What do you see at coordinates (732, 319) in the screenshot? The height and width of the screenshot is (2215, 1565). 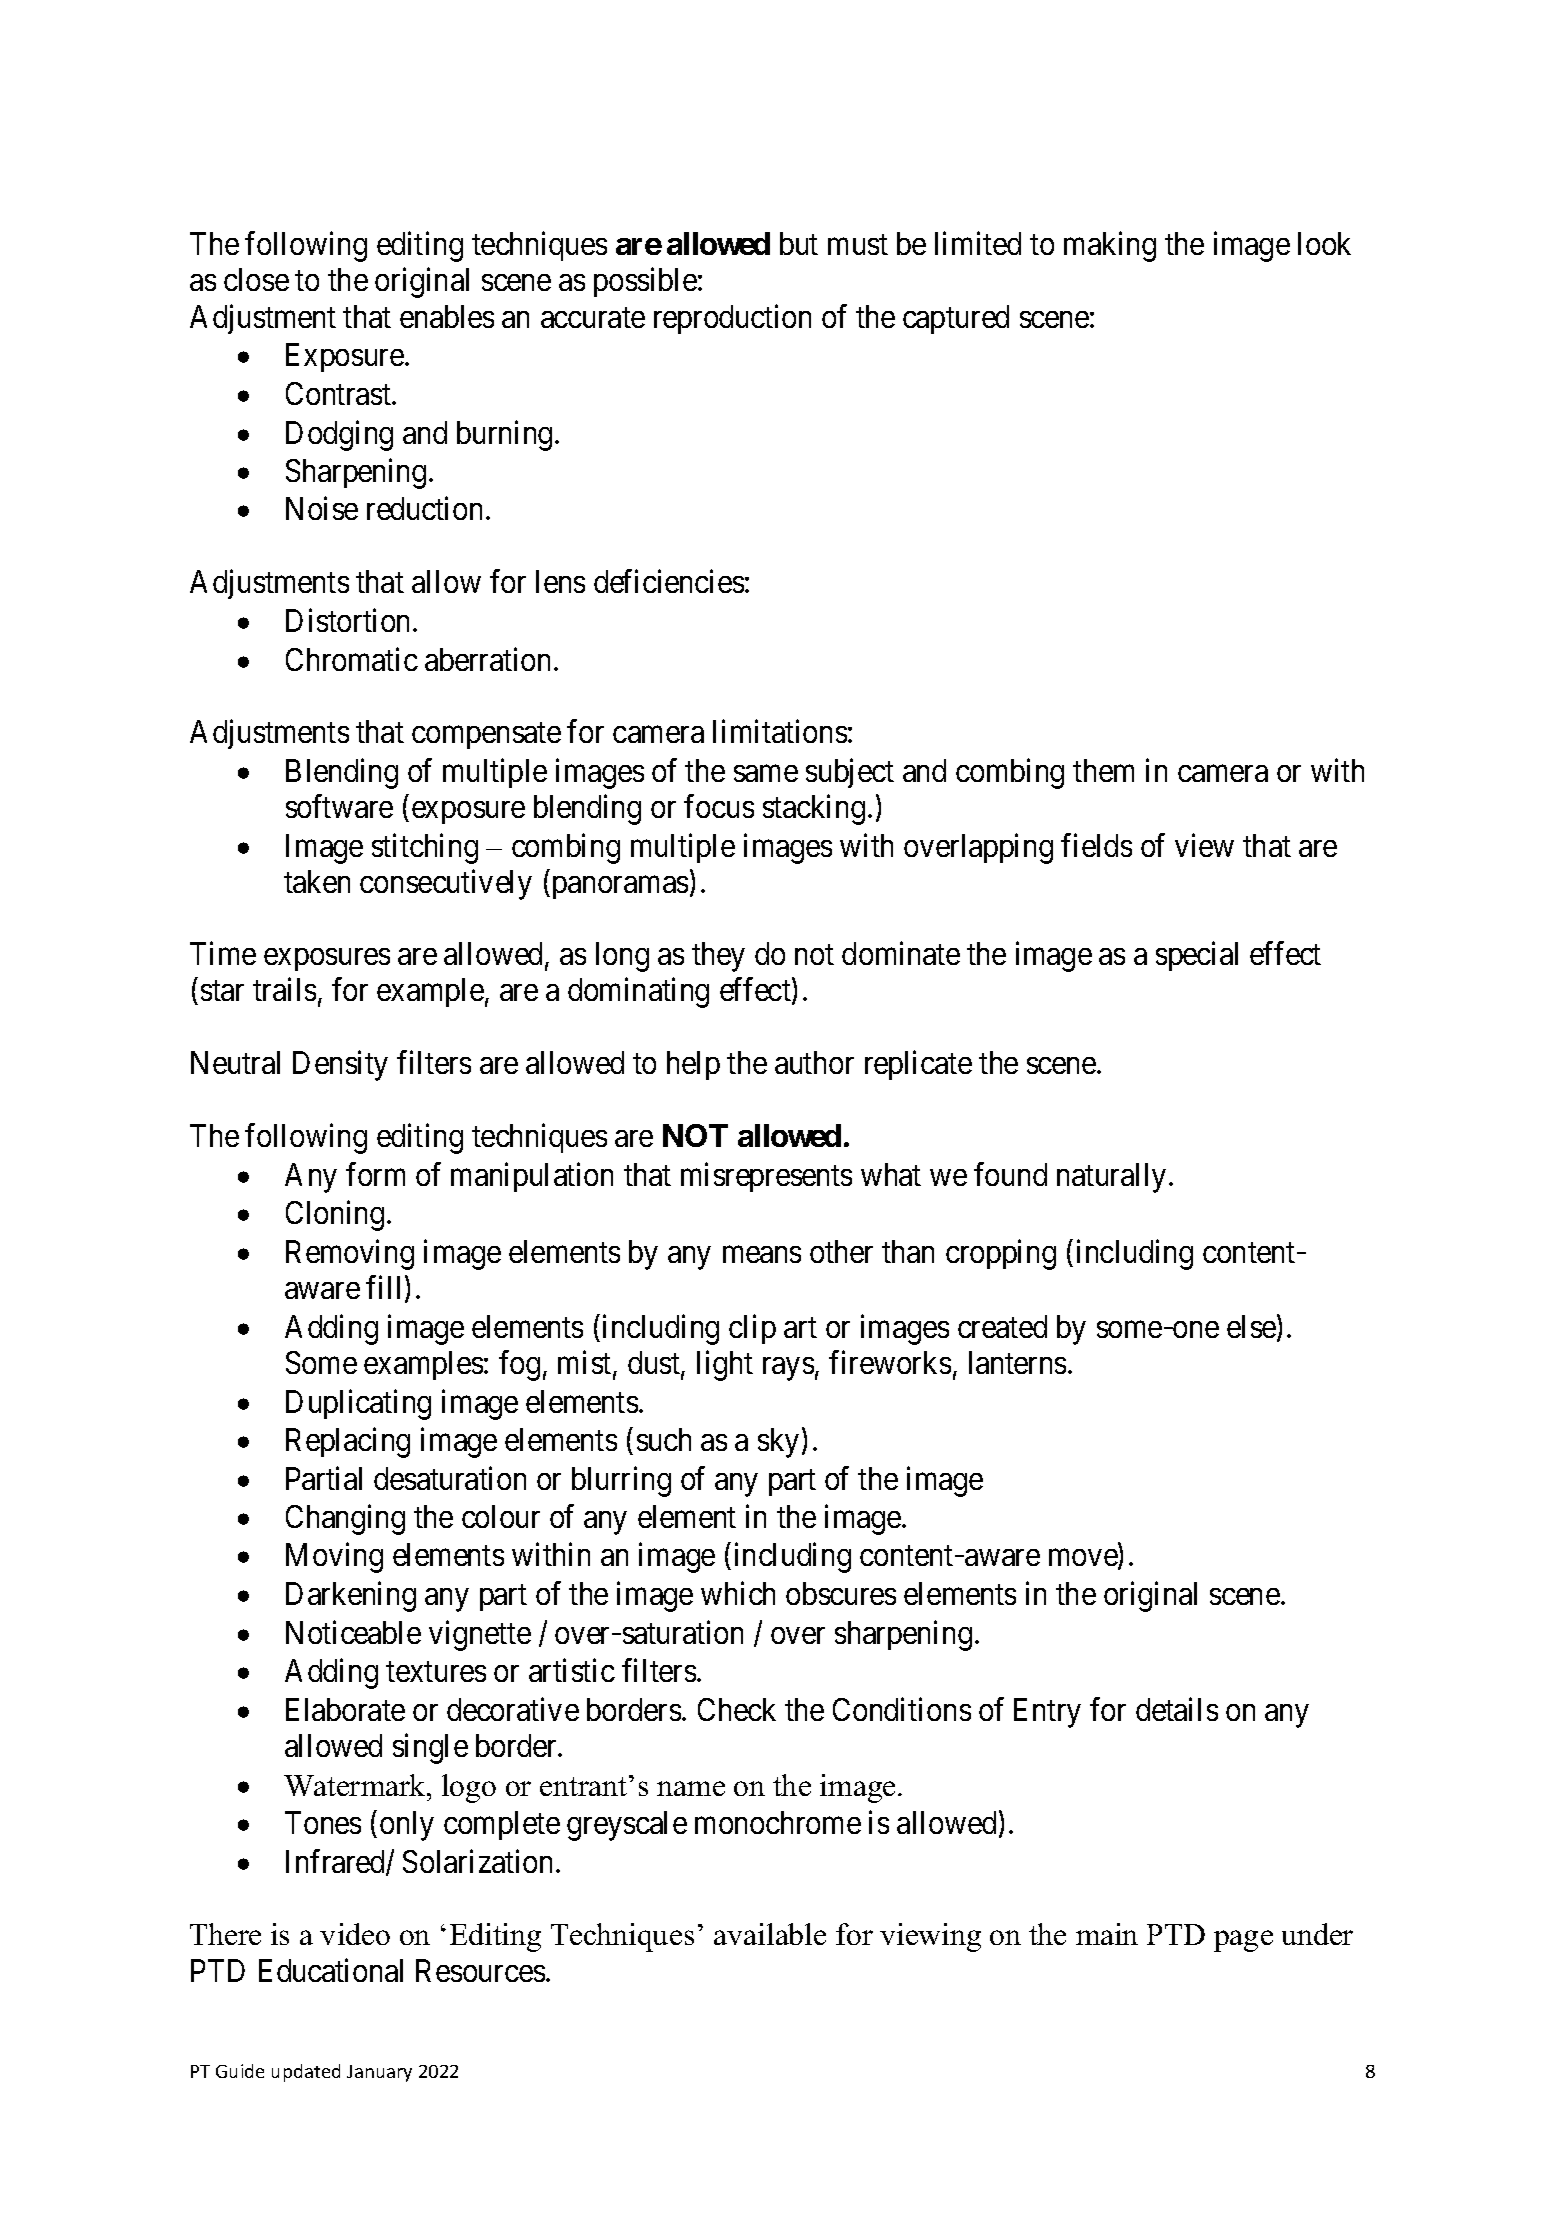 I see `reproduction` at bounding box center [732, 319].
